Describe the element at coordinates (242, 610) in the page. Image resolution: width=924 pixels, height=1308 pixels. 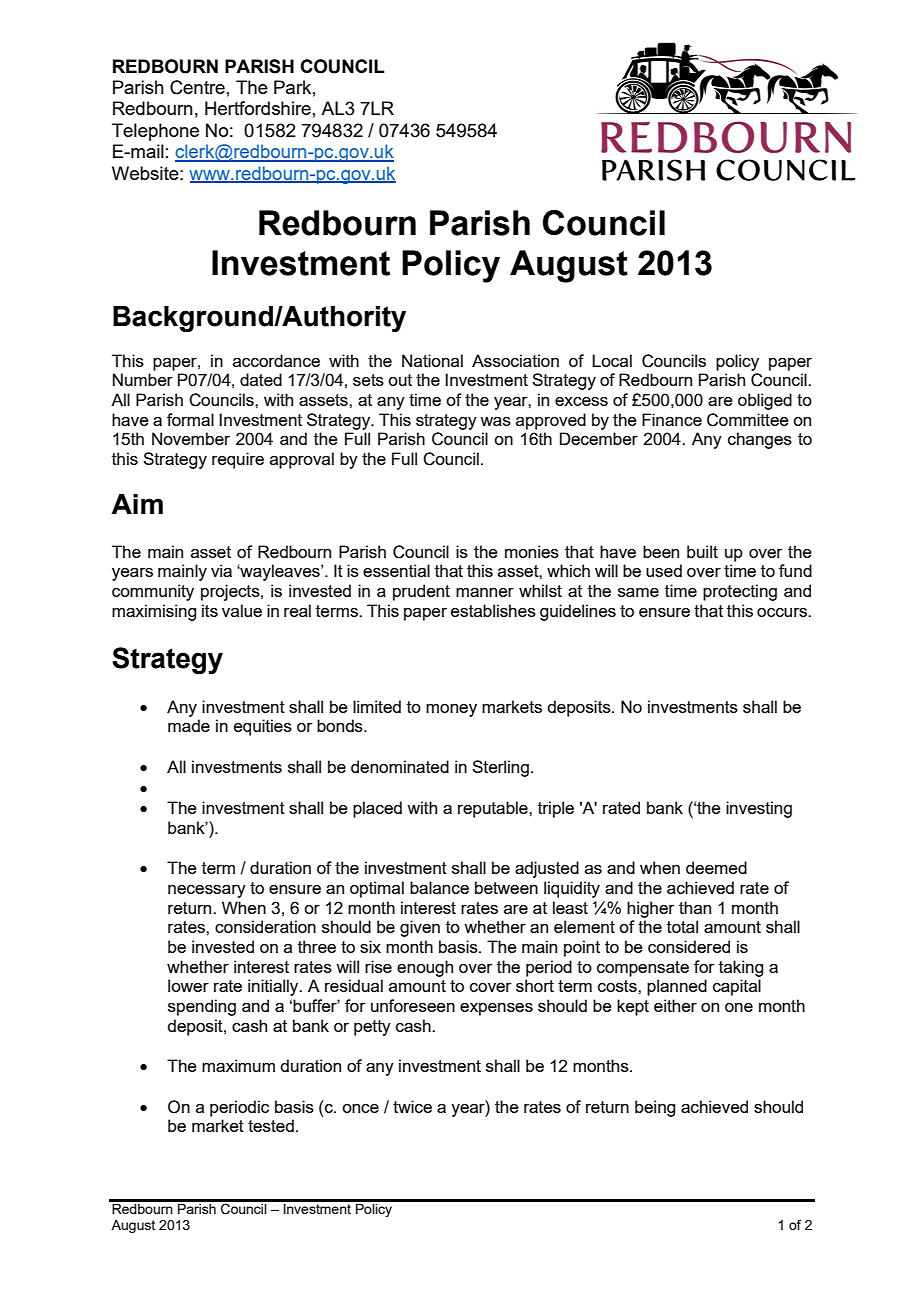
I see `value` at that location.
